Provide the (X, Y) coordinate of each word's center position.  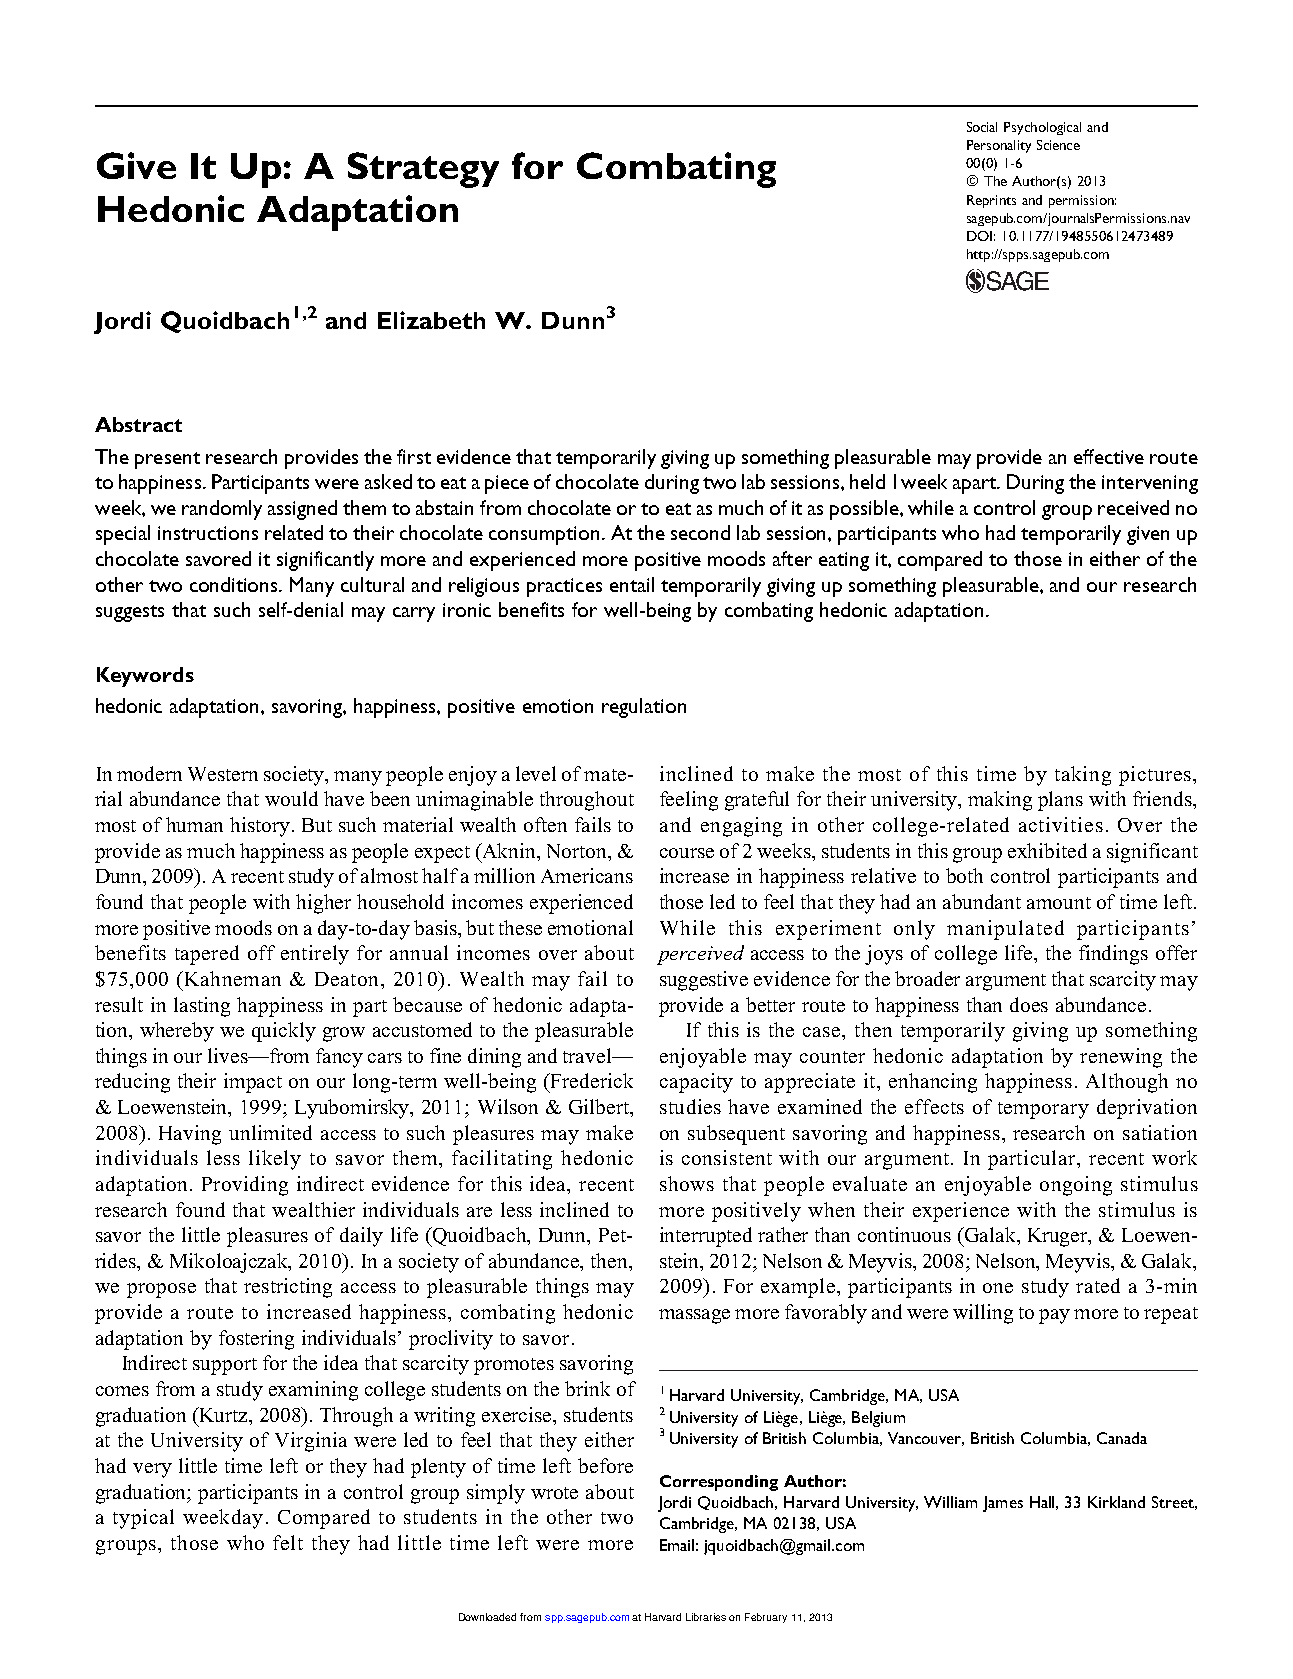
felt (288, 1542)
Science (1058, 145)
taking (1083, 776)
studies (690, 1106)
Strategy (423, 170)
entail (632, 584)
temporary (1043, 1110)
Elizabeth (431, 320)
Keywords (145, 677)
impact (253, 1083)
